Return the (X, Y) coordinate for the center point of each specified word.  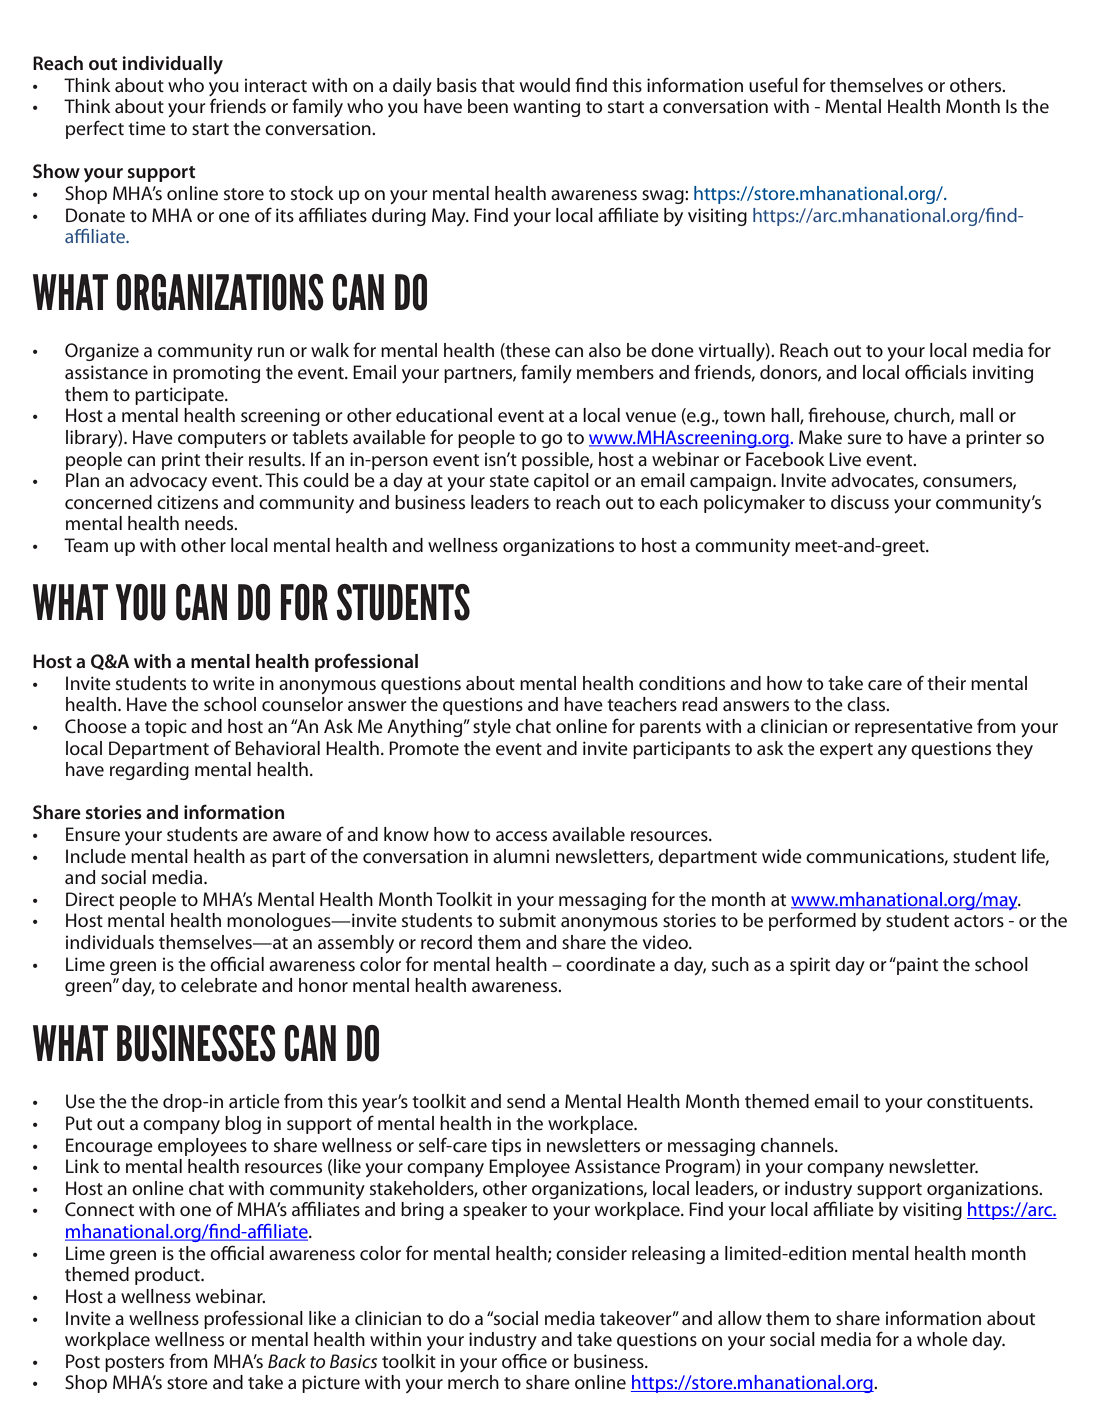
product (168, 1276)
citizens (187, 502)
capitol (561, 482)
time (147, 128)
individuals (110, 942)
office (524, 1361)
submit (527, 920)
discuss (860, 502)
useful (773, 85)
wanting (546, 108)
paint (916, 966)
